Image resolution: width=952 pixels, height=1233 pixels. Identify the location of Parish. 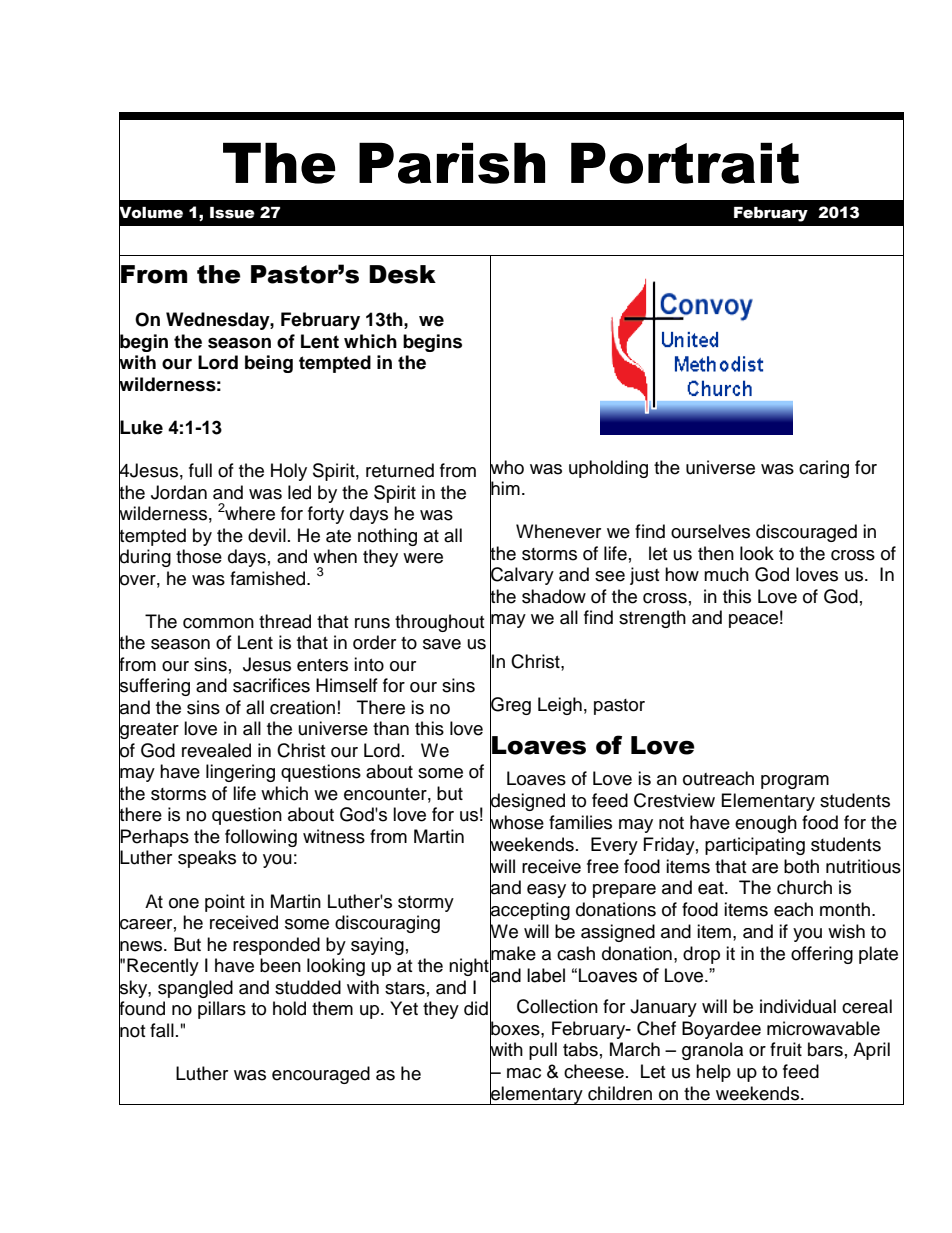
(452, 163).
